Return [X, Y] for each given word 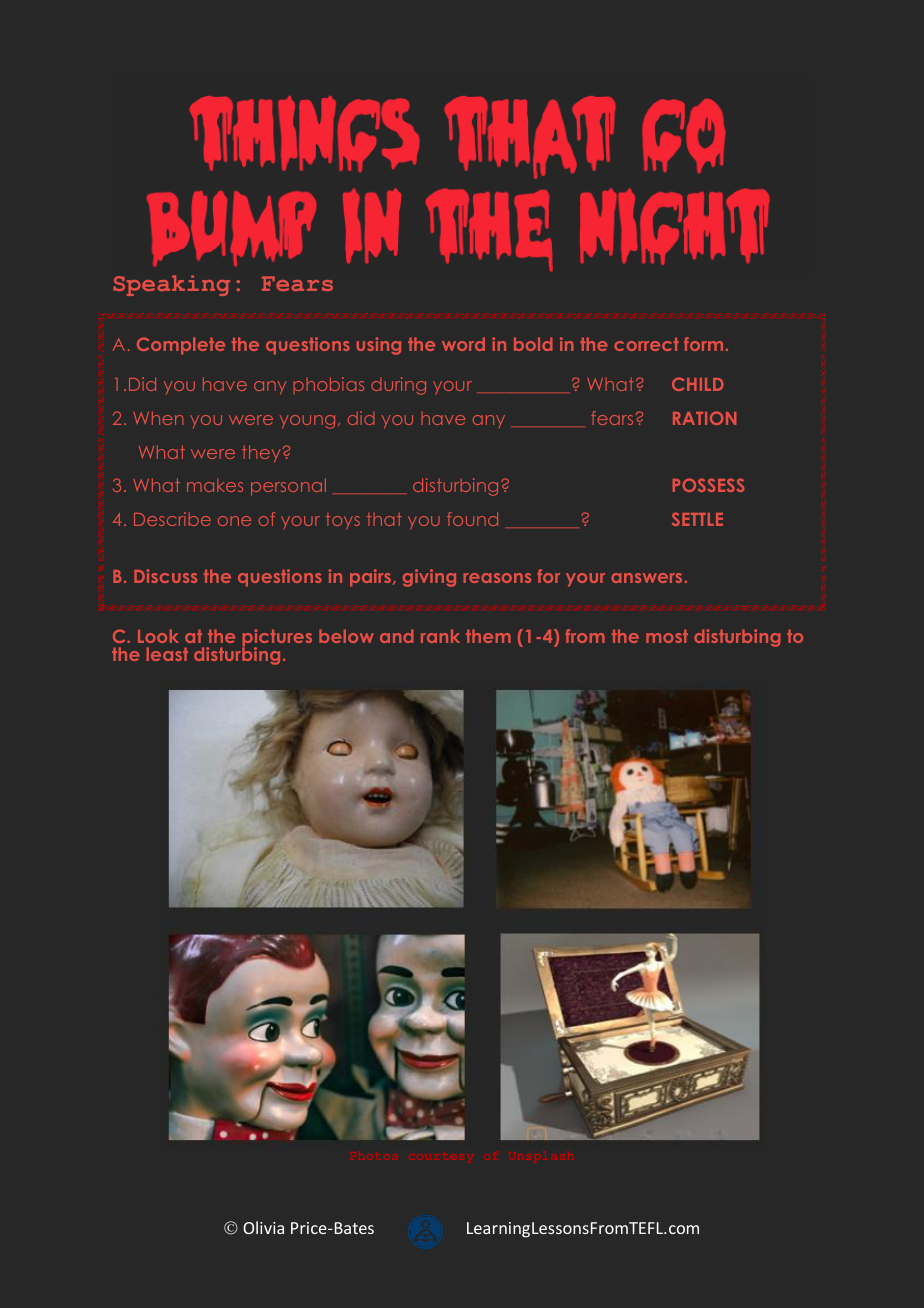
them [488, 636]
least [167, 654]
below [346, 636]
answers [646, 578]
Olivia [263, 1227]
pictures [277, 639]
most [667, 636]
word [463, 344]
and [396, 636]
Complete [181, 346]
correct [646, 344]
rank [440, 636]
